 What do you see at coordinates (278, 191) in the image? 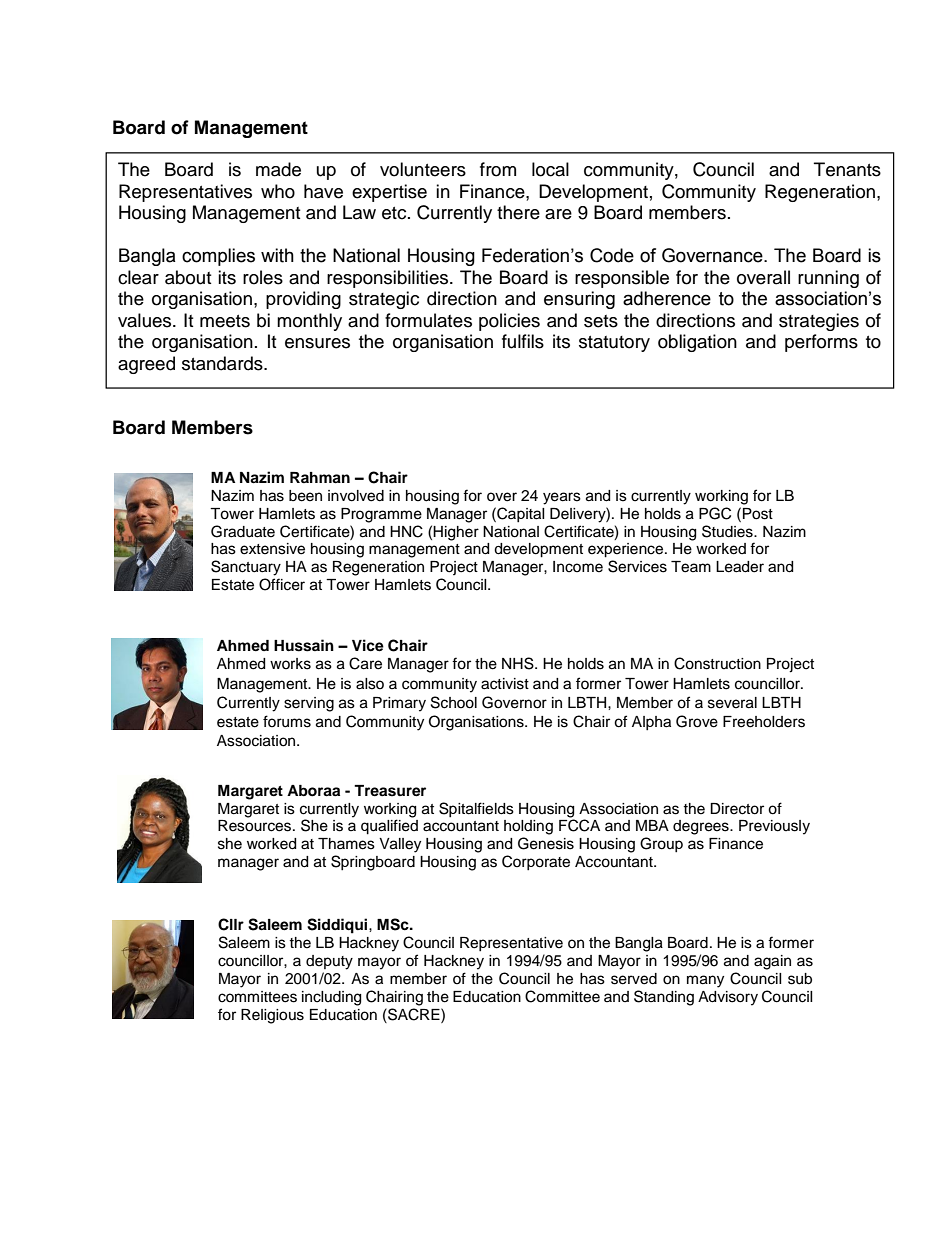
I see `who` at bounding box center [278, 191].
